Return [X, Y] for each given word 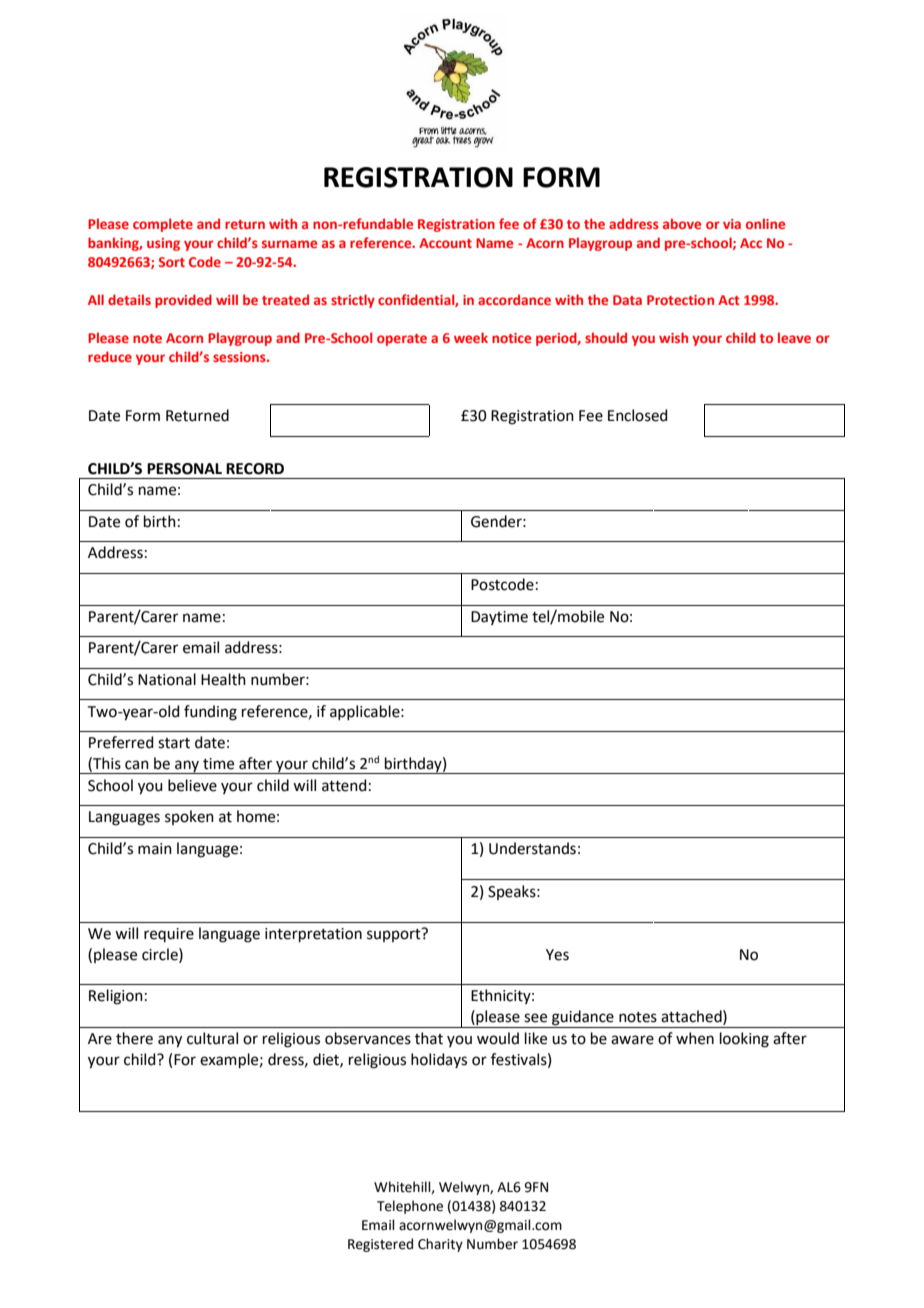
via [732, 224]
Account [445, 243]
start [174, 743]
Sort [172, 262]
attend [344, 785]
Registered [380, 1245]
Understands [532, 848]
